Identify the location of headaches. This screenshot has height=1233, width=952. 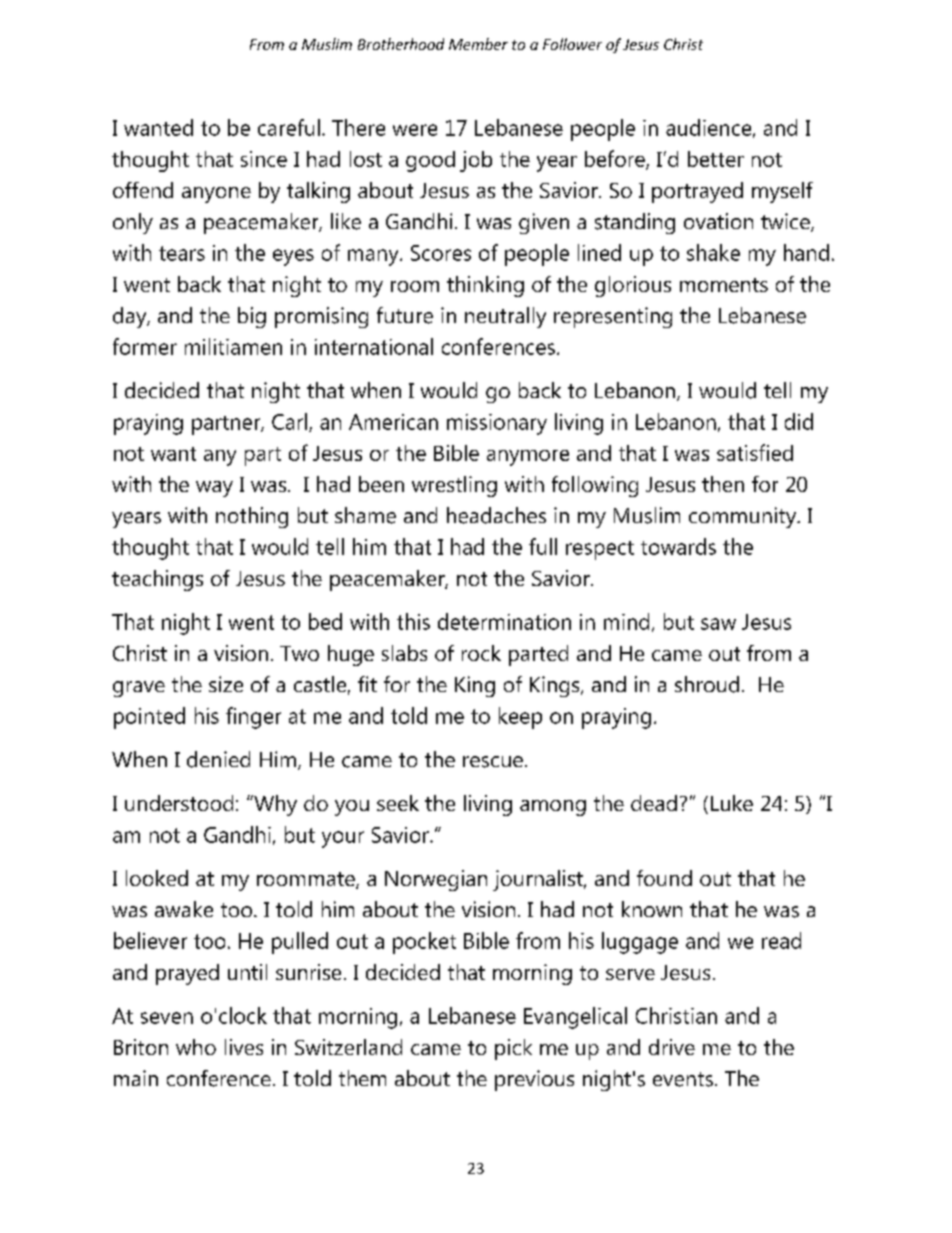
(496, 515).
